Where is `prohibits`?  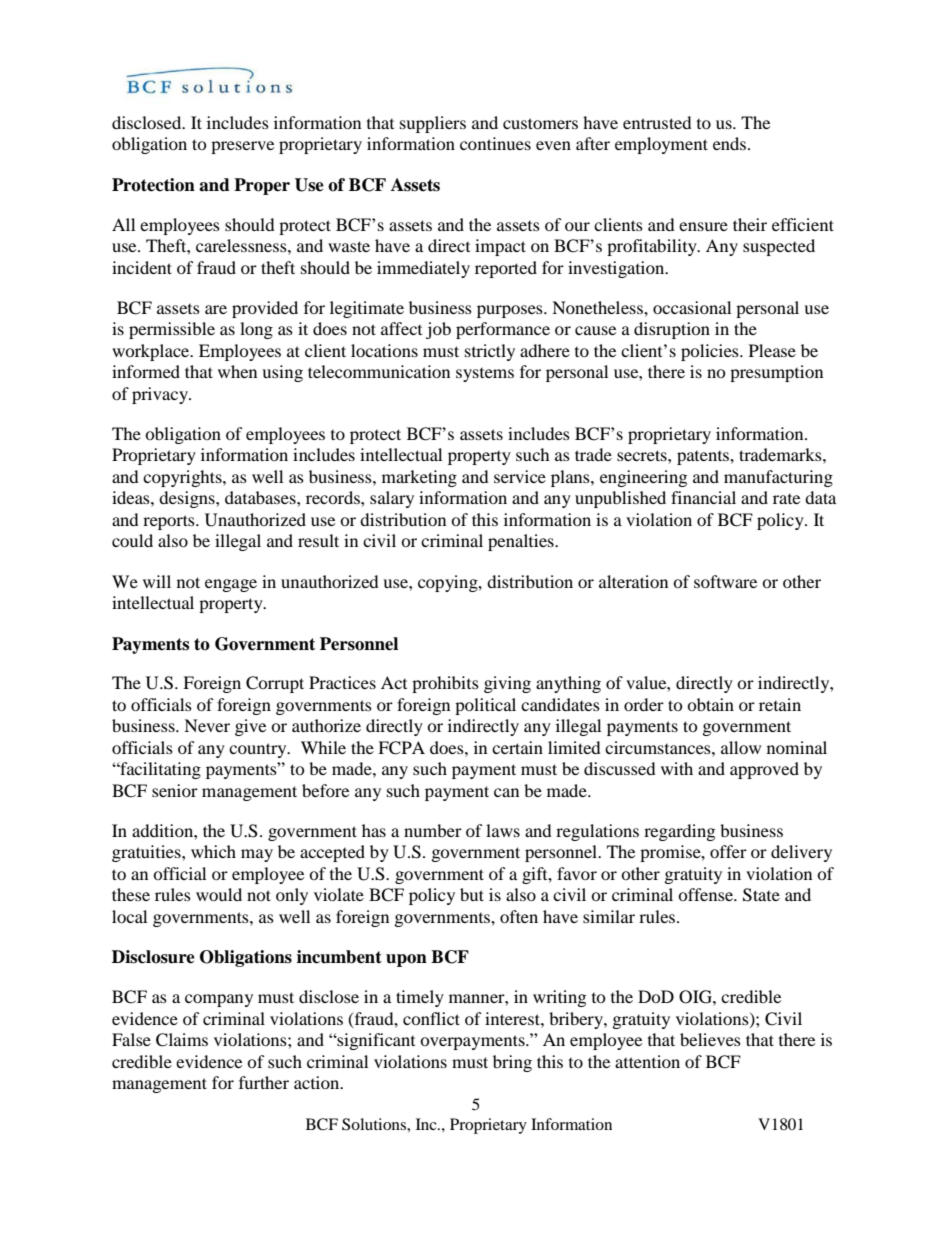
prohibits is located at coordinates (445, 684).
